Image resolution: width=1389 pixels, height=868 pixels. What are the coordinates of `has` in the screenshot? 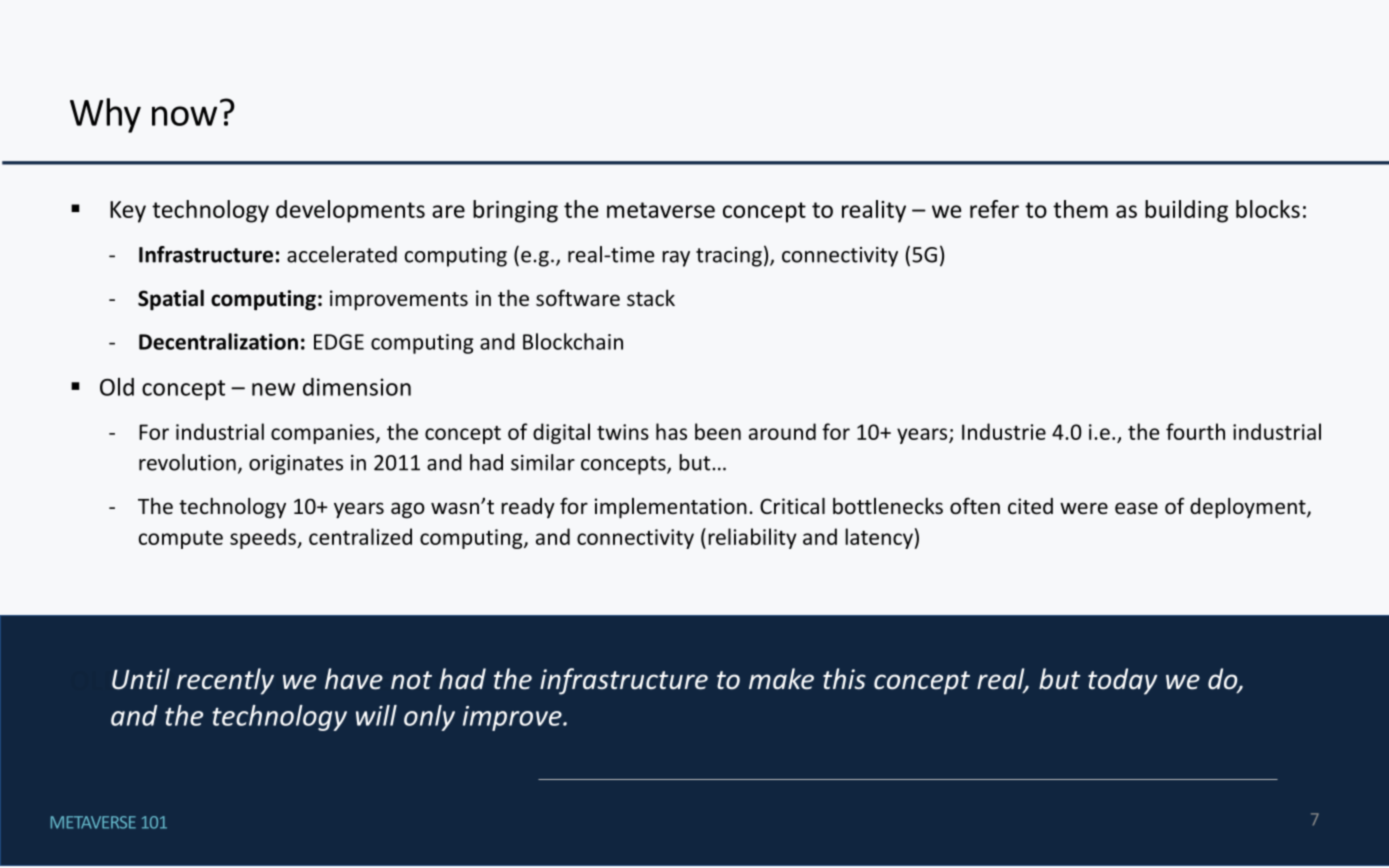 It's located at (671, 431).
